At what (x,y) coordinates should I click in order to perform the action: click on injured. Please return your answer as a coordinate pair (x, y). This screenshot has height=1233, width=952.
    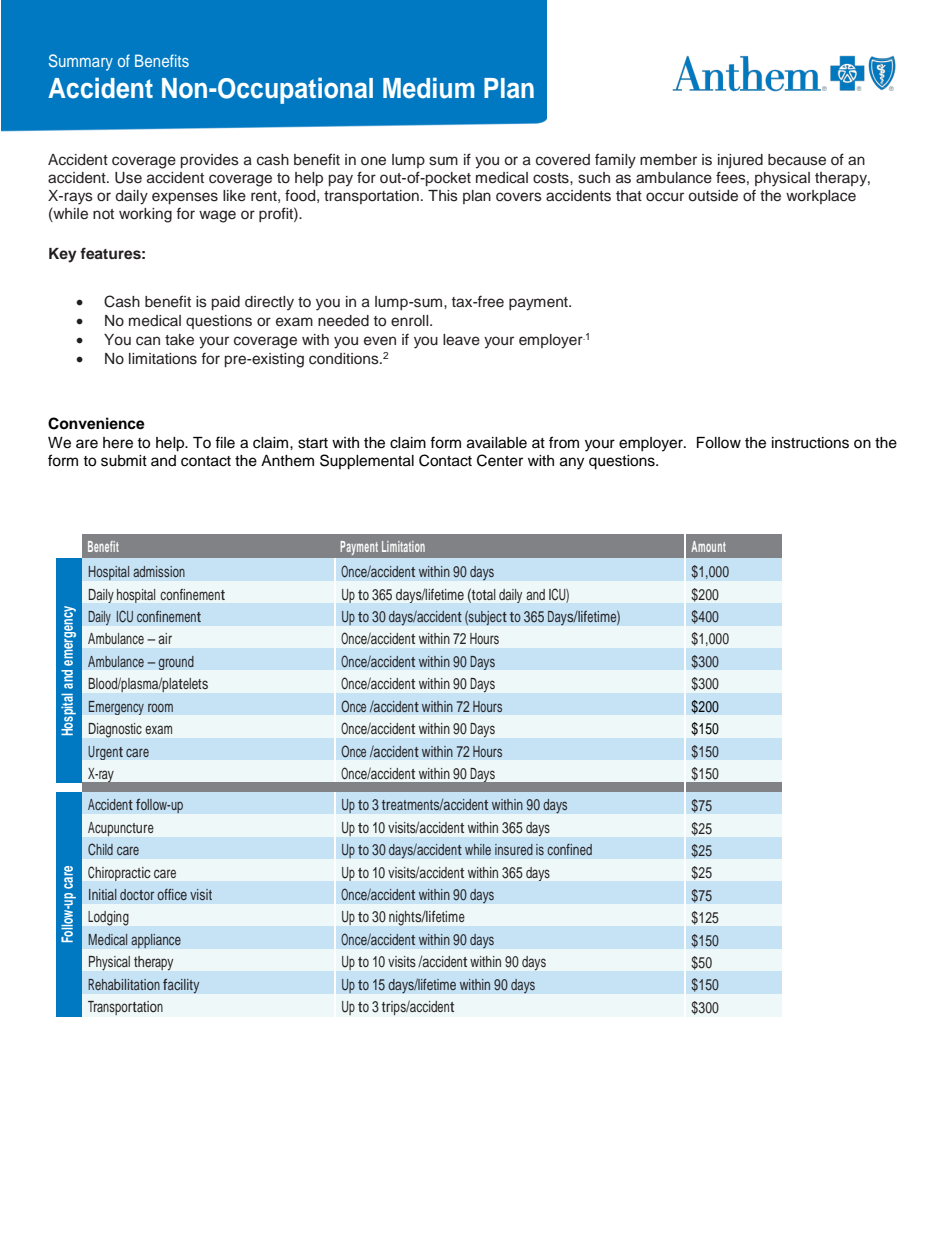
    Looking at the image, I should click on (740, 161).
